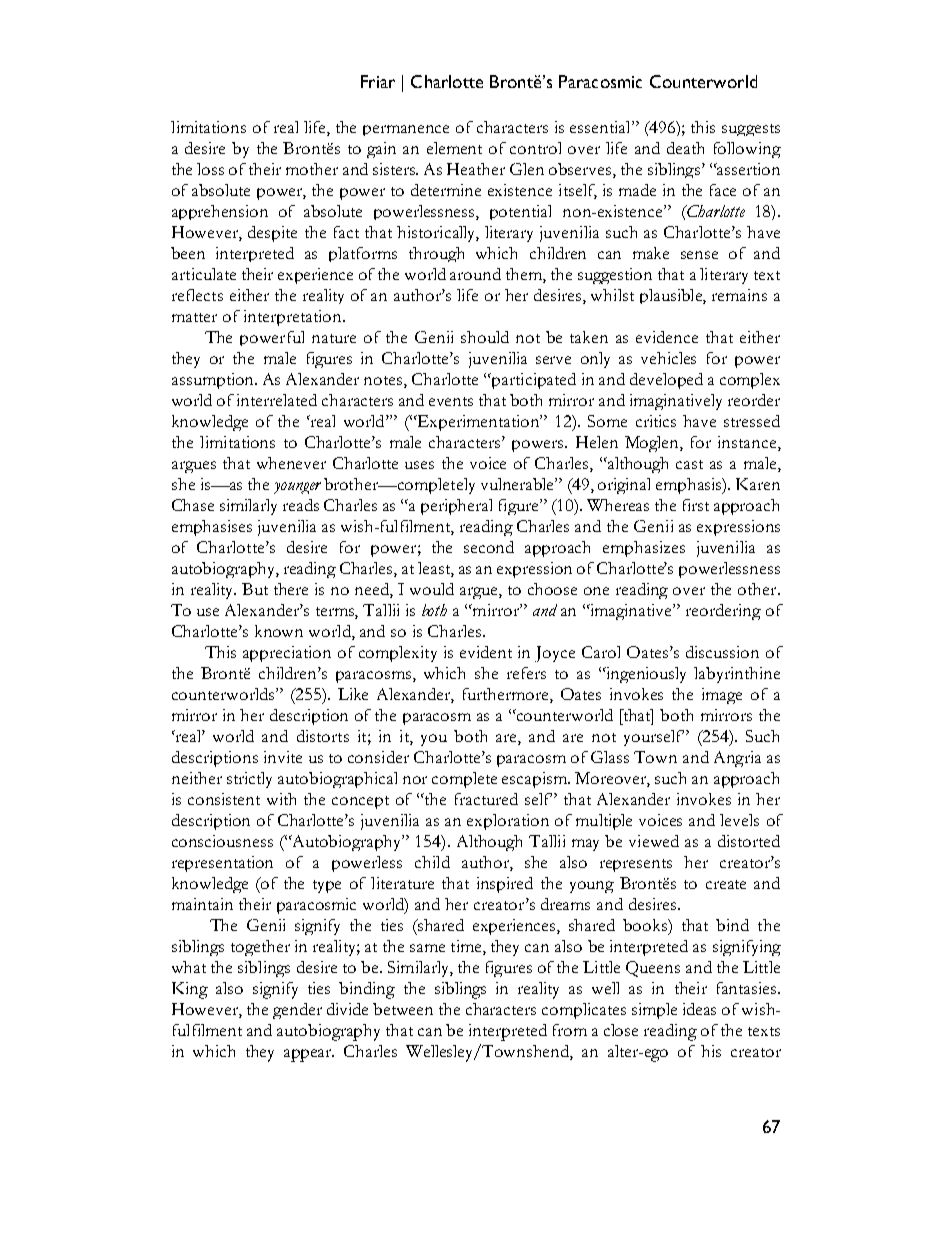 This screenshot has width=952, height=1233. I want to click on Experimentation, so click(478, 423).
